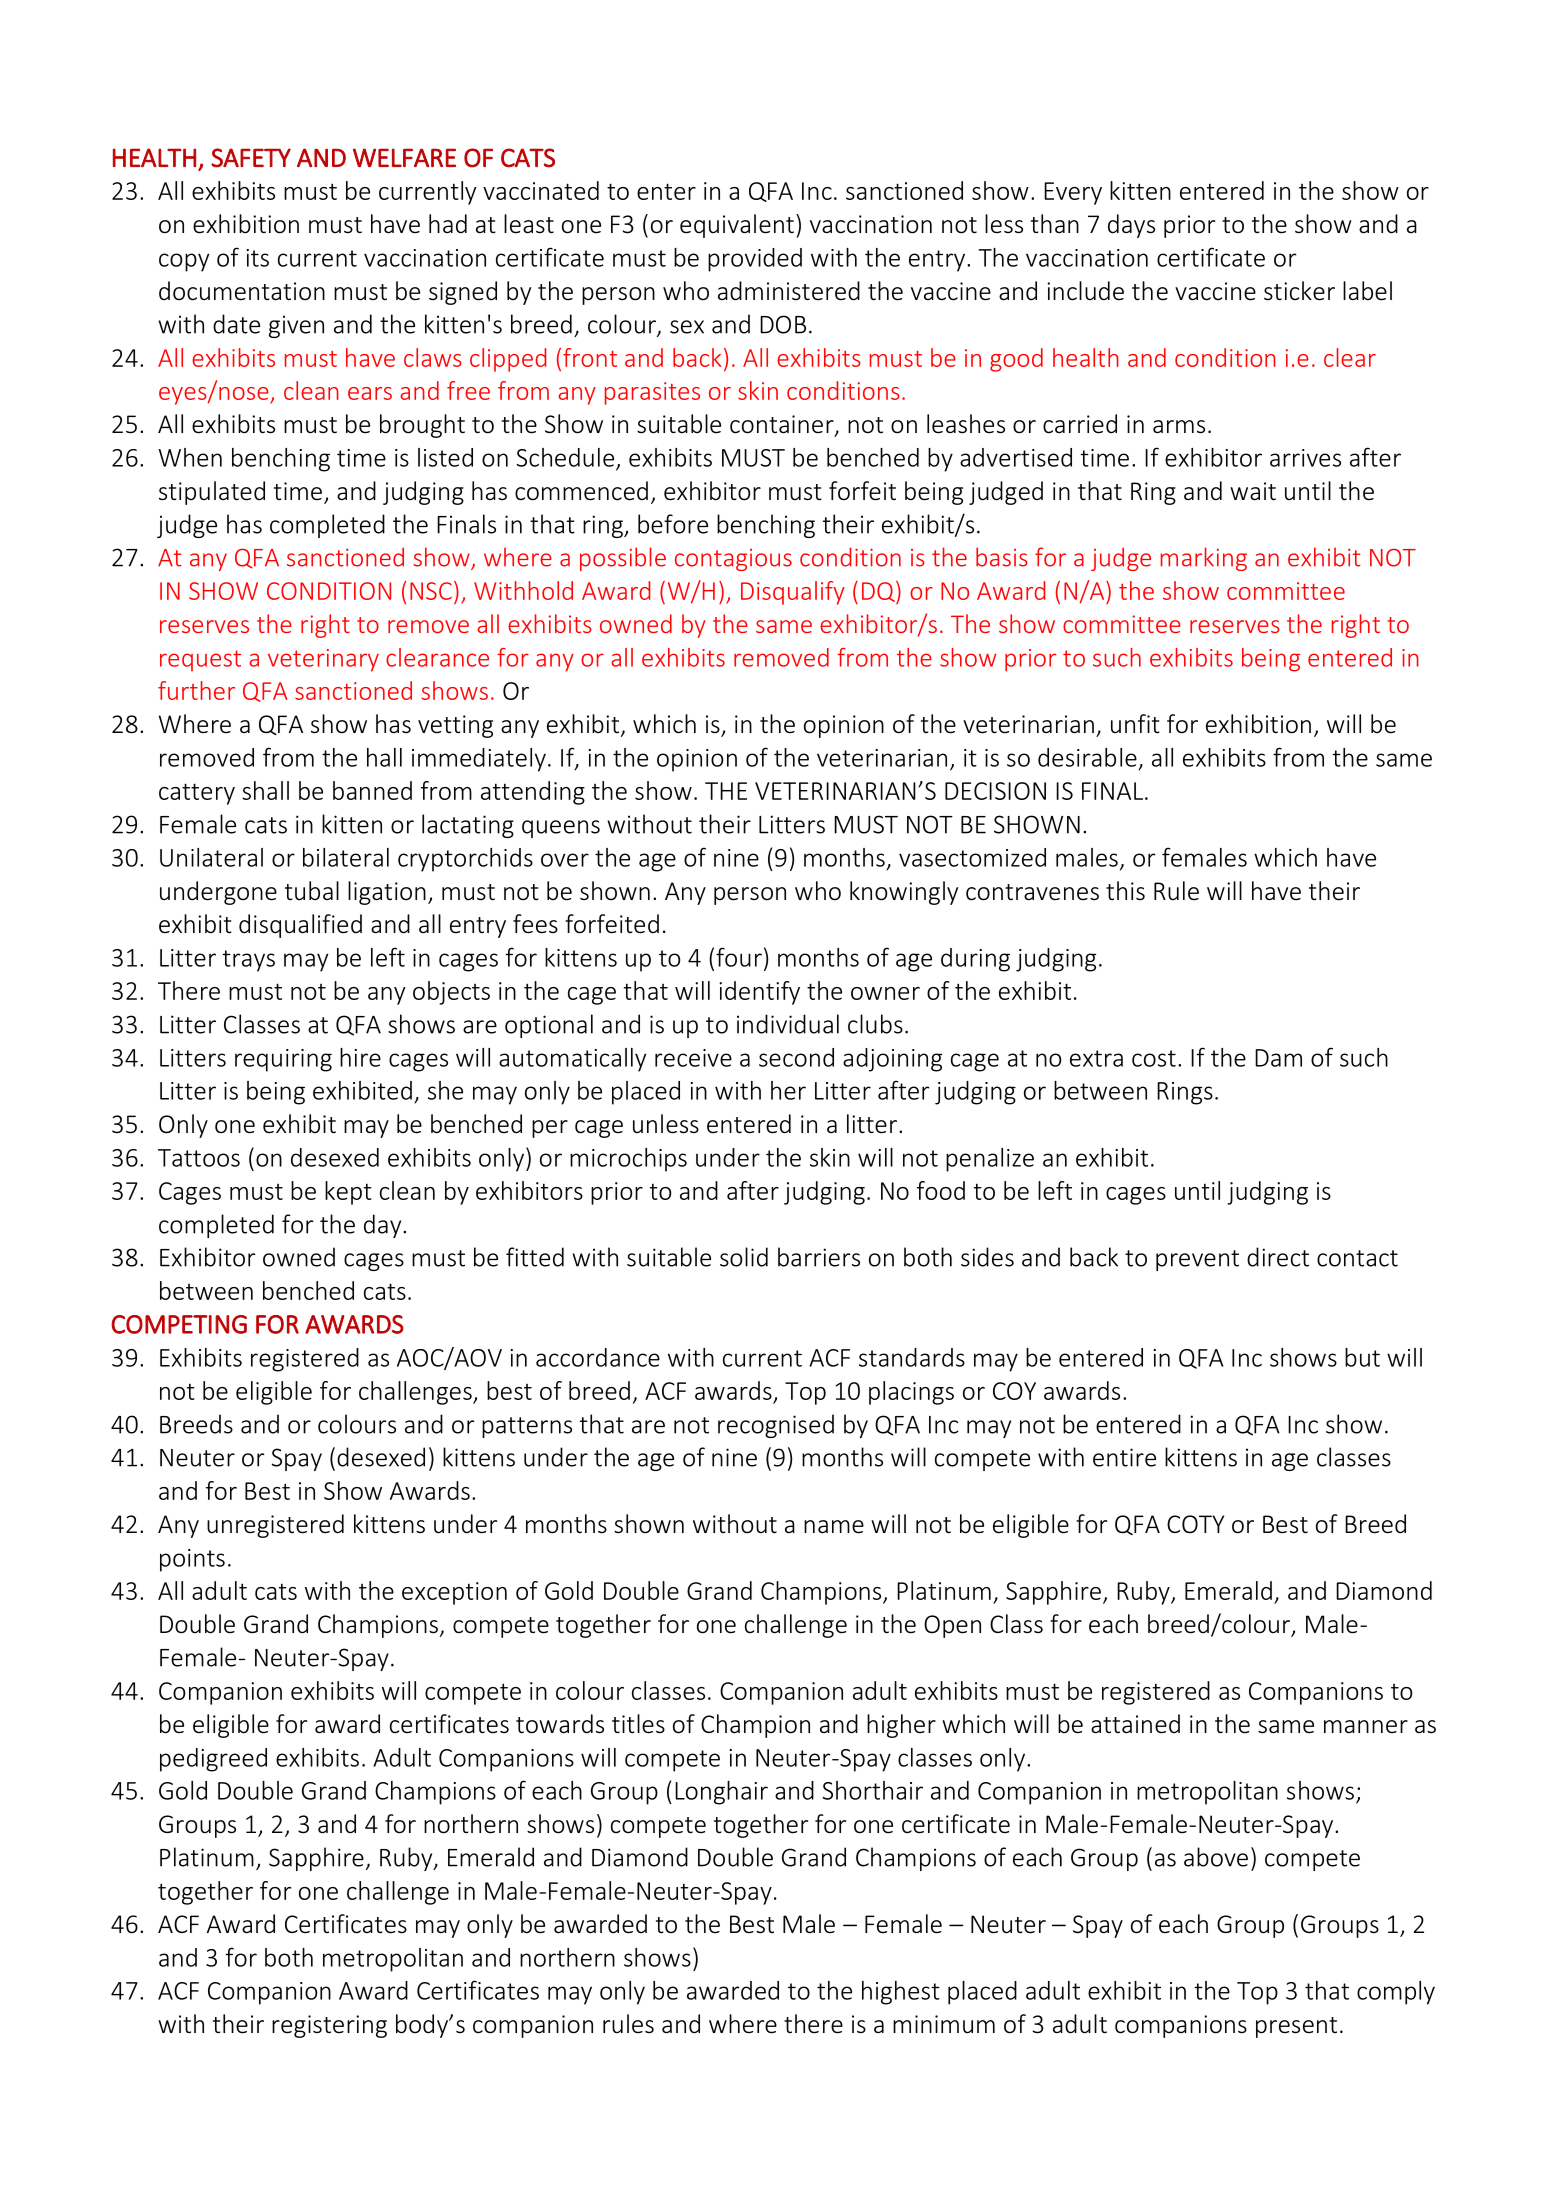 Image resolution: width=1548 pixels, height=2189 pixels. What do you see at coordinates (737, 226) in the page?
I see `equivalent` at bounding box center [737, 226].
